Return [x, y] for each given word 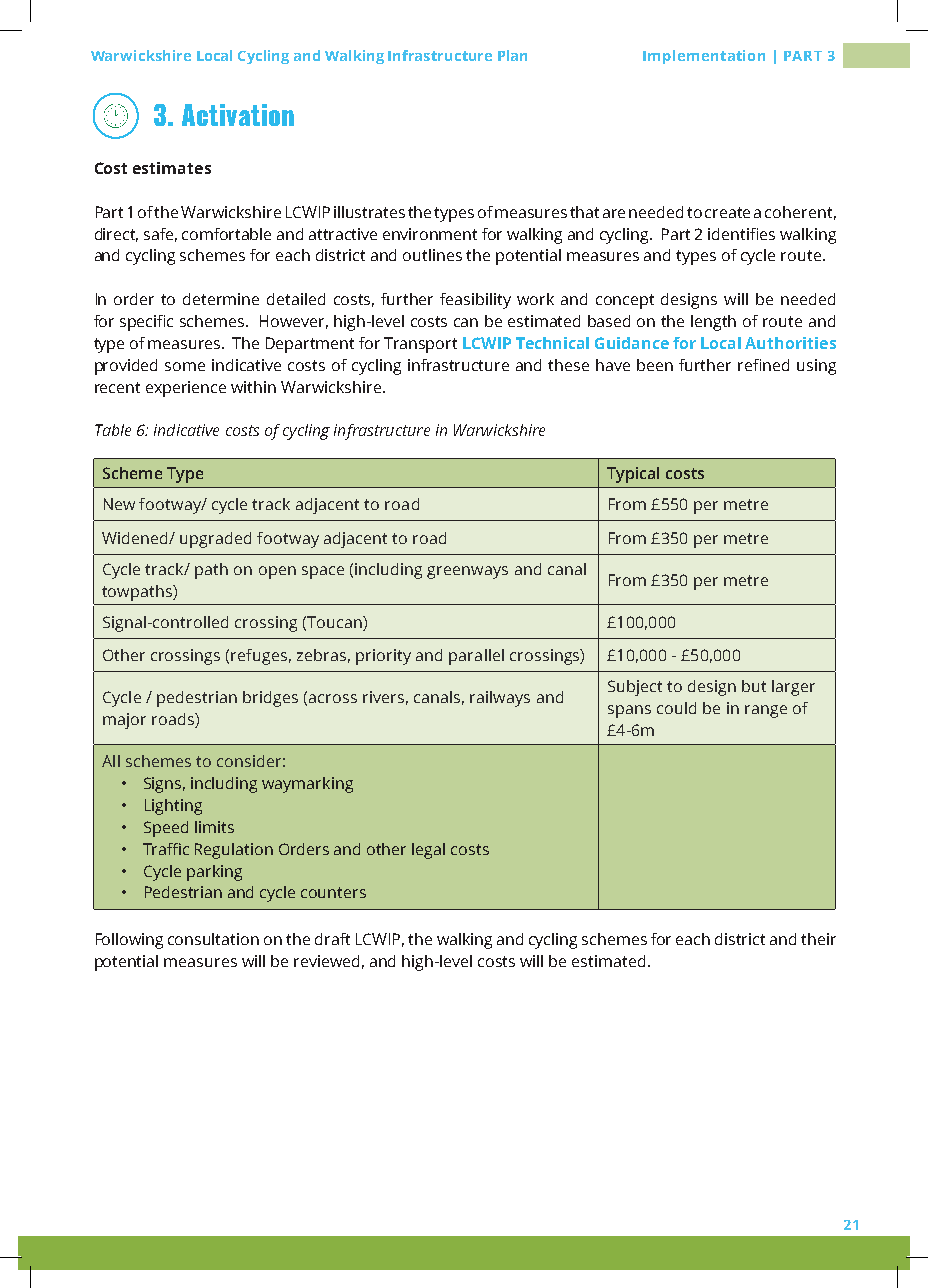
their [818, 939]
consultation [213, 939]
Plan [512, 55]
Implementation [704, 57]
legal [428, 851]
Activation [238, 115]
